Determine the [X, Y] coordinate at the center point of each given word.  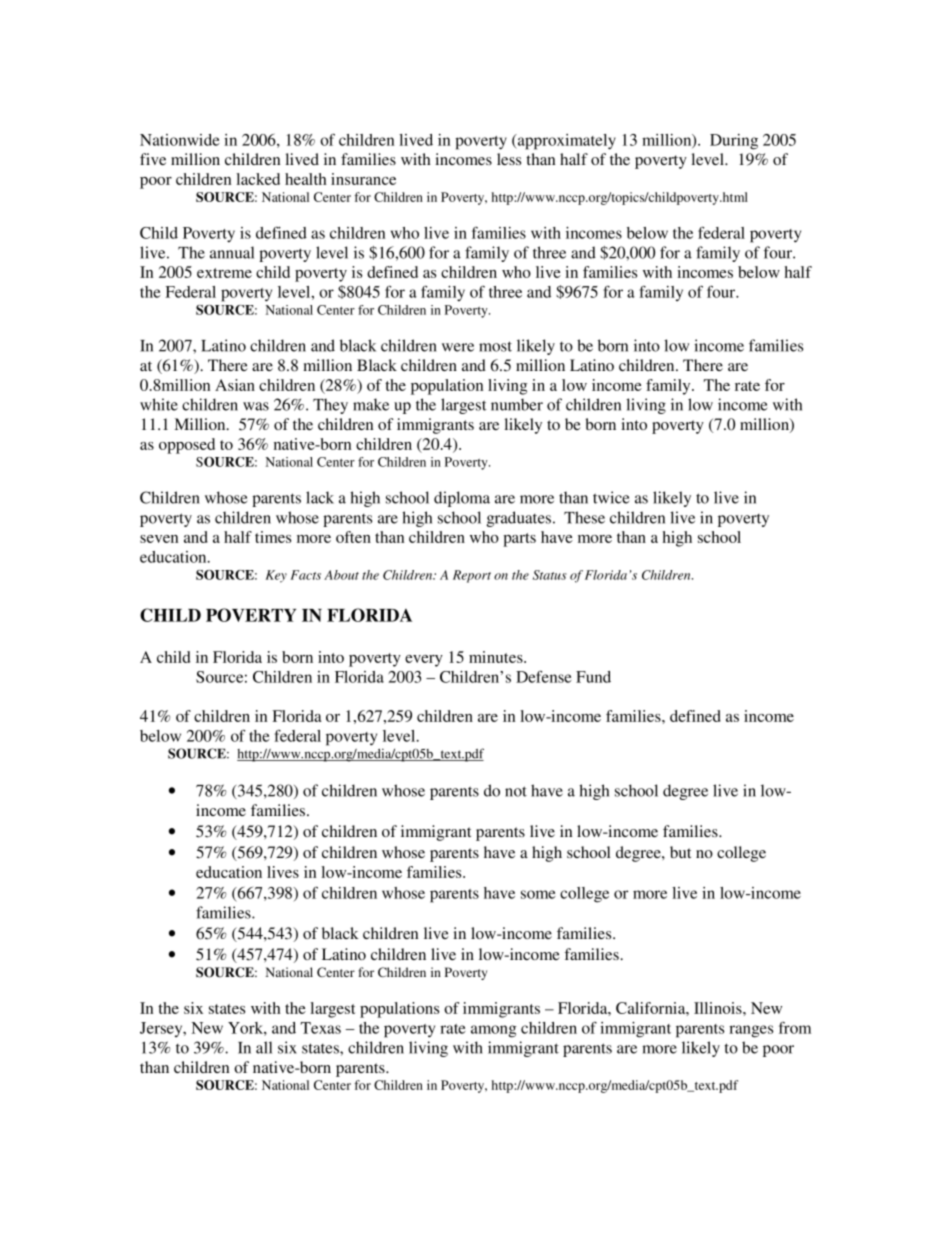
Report [472, 576]
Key [276, 576]
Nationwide [179, 140]
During [734, 142]
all [264, 1047]
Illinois [719, 1008]
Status [550, 575]
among [494, 1031]
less [509, 159]
